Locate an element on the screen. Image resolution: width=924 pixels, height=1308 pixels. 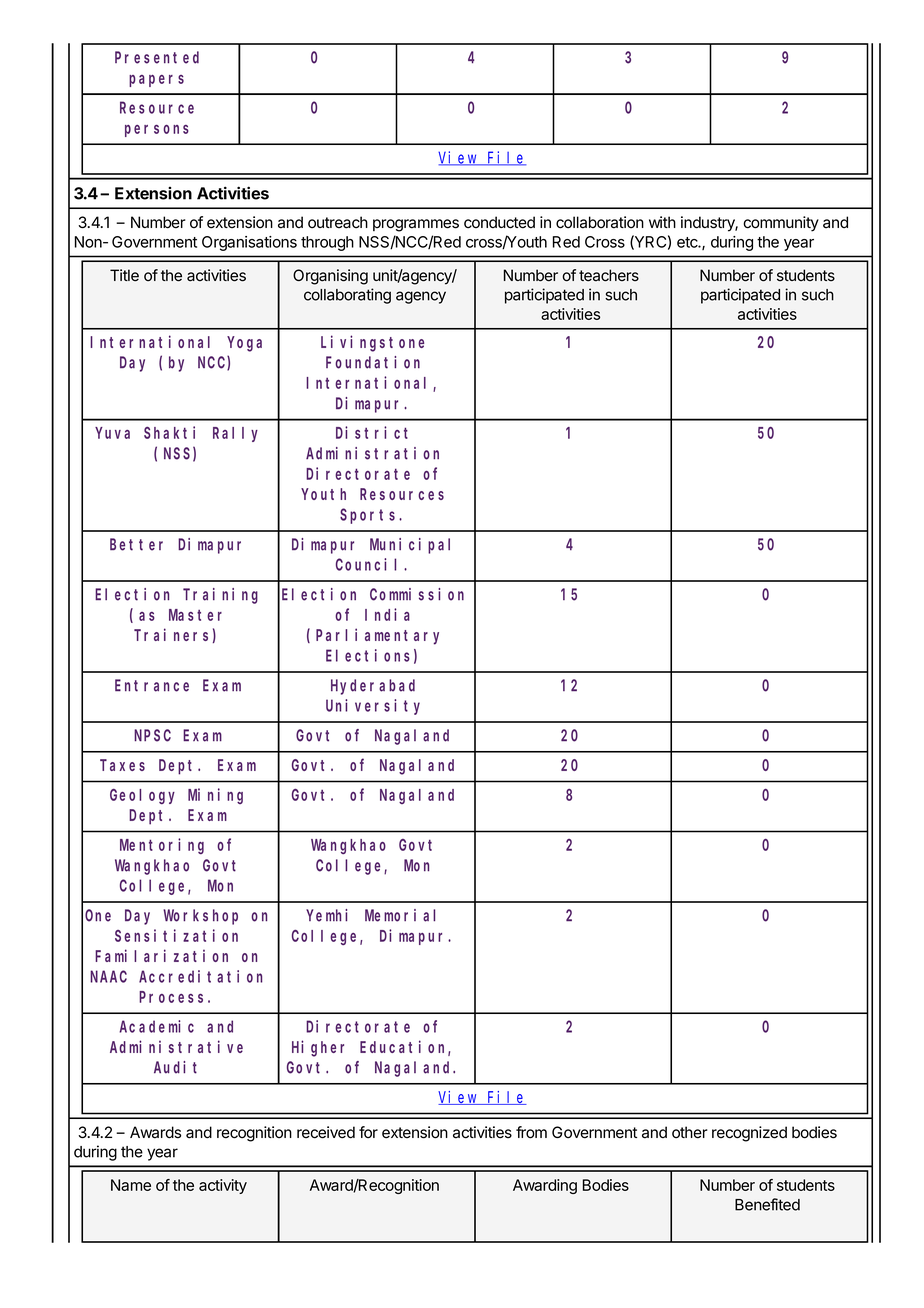
teachers is located at coordinates (609, 275).
